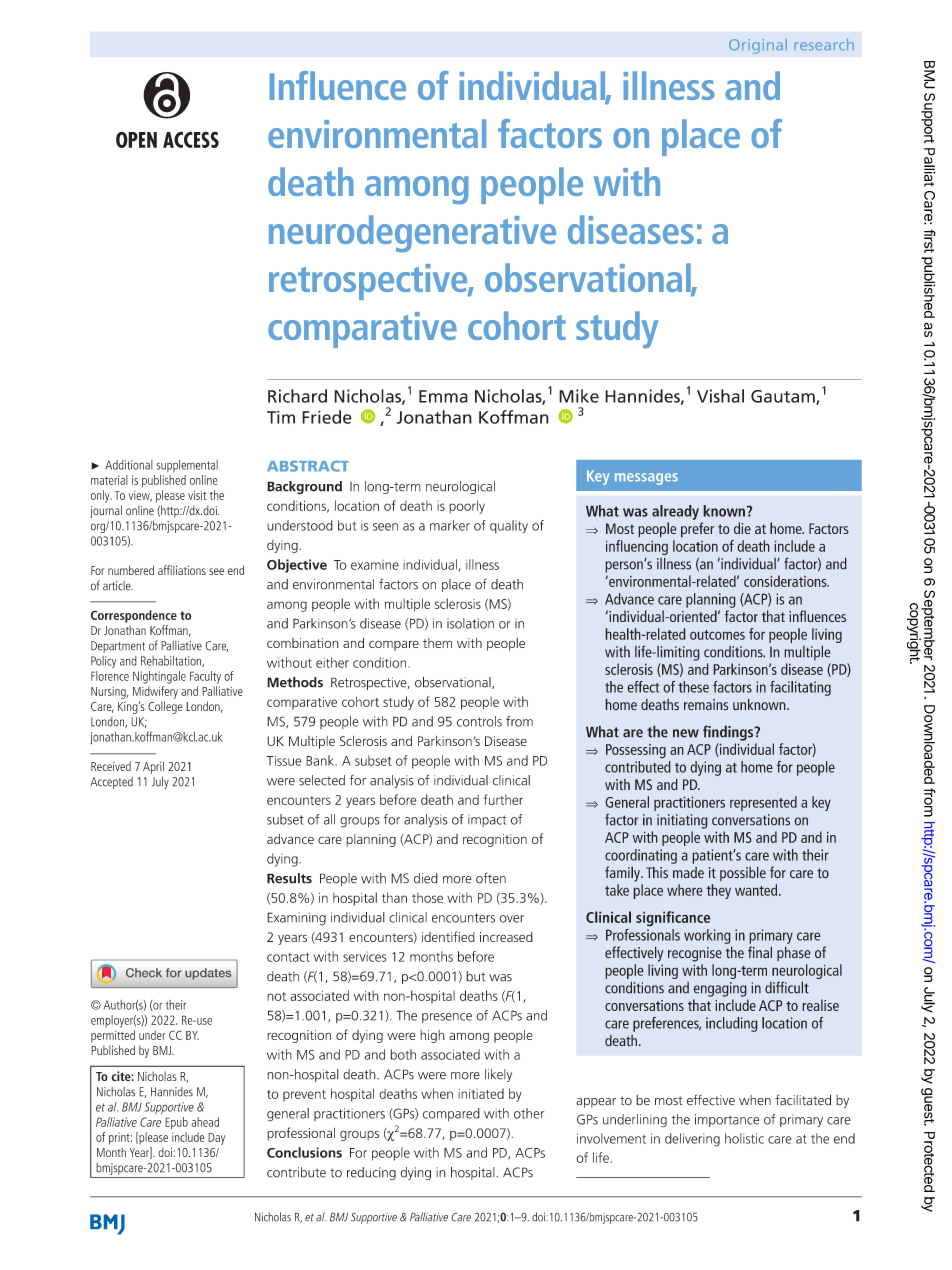  What do you see at coordinates (412, 233) in the page?
I see `neurodegenerative` at bounding box center [412, 233].
